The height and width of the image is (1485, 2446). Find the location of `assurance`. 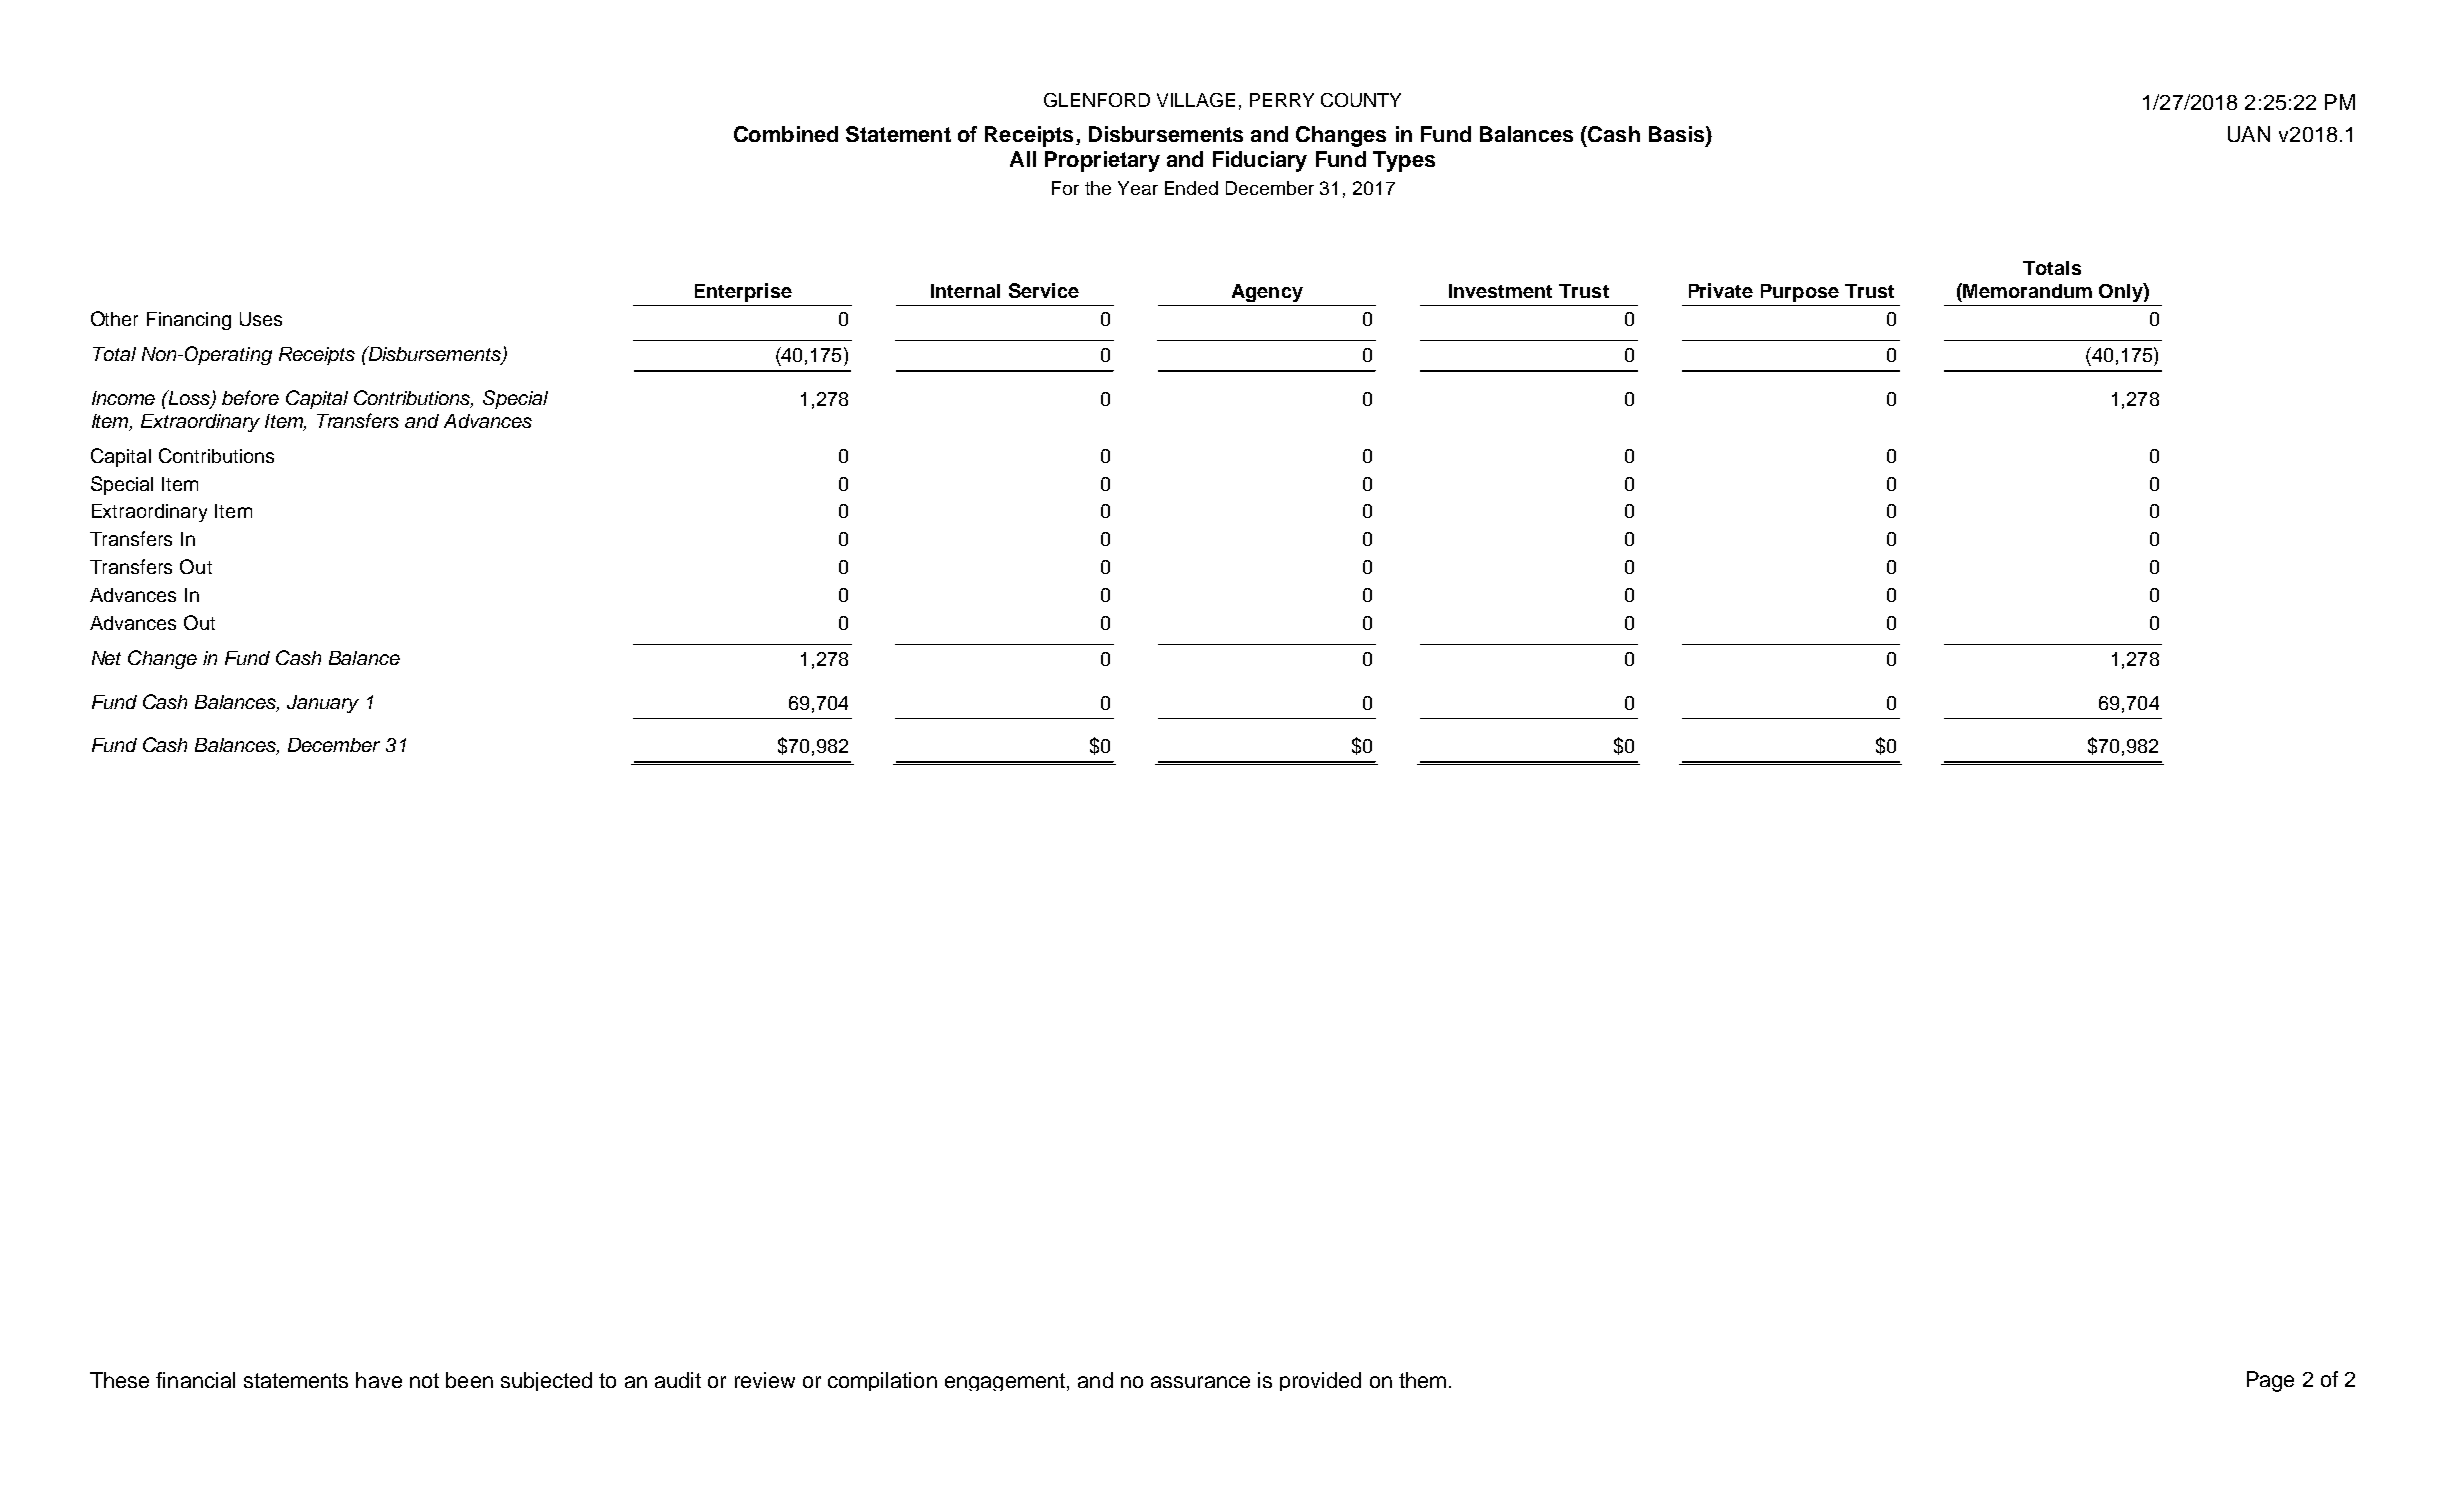

assurance is located at coordinates (1200, 1382).
